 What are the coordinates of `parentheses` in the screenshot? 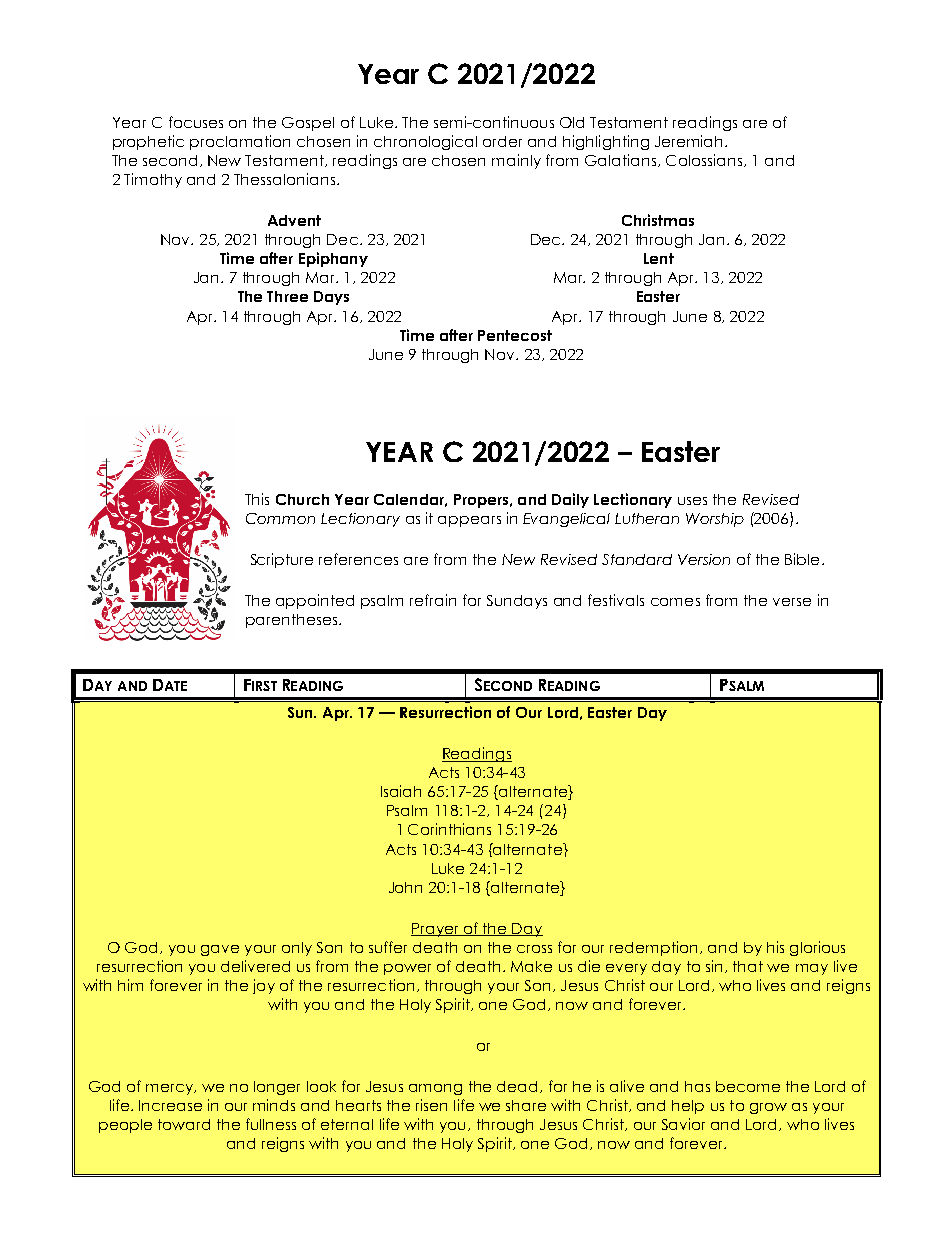 It's located at (291, 621).
